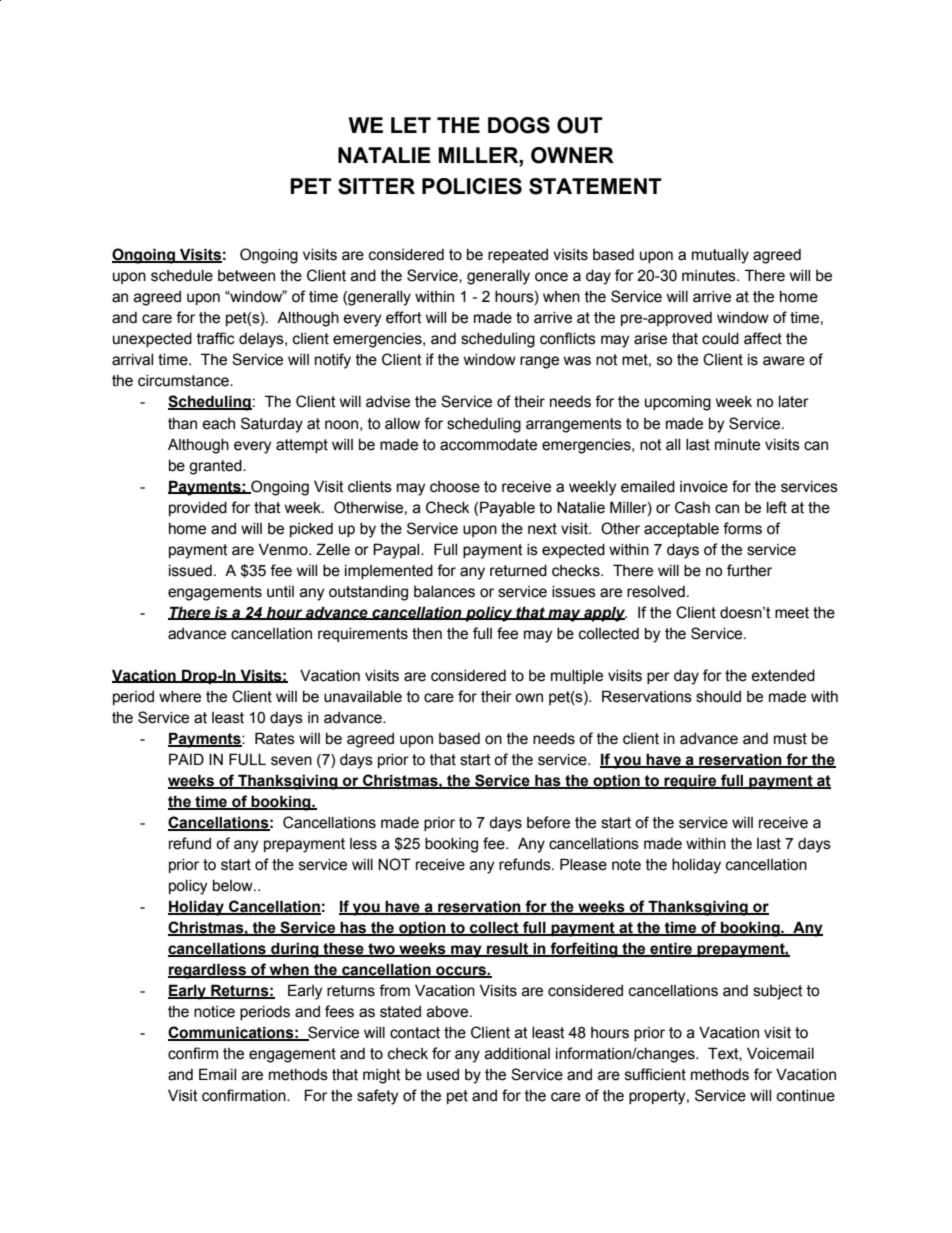 The image size is (952, 1233). I want to click on below, so click(234, 886).
